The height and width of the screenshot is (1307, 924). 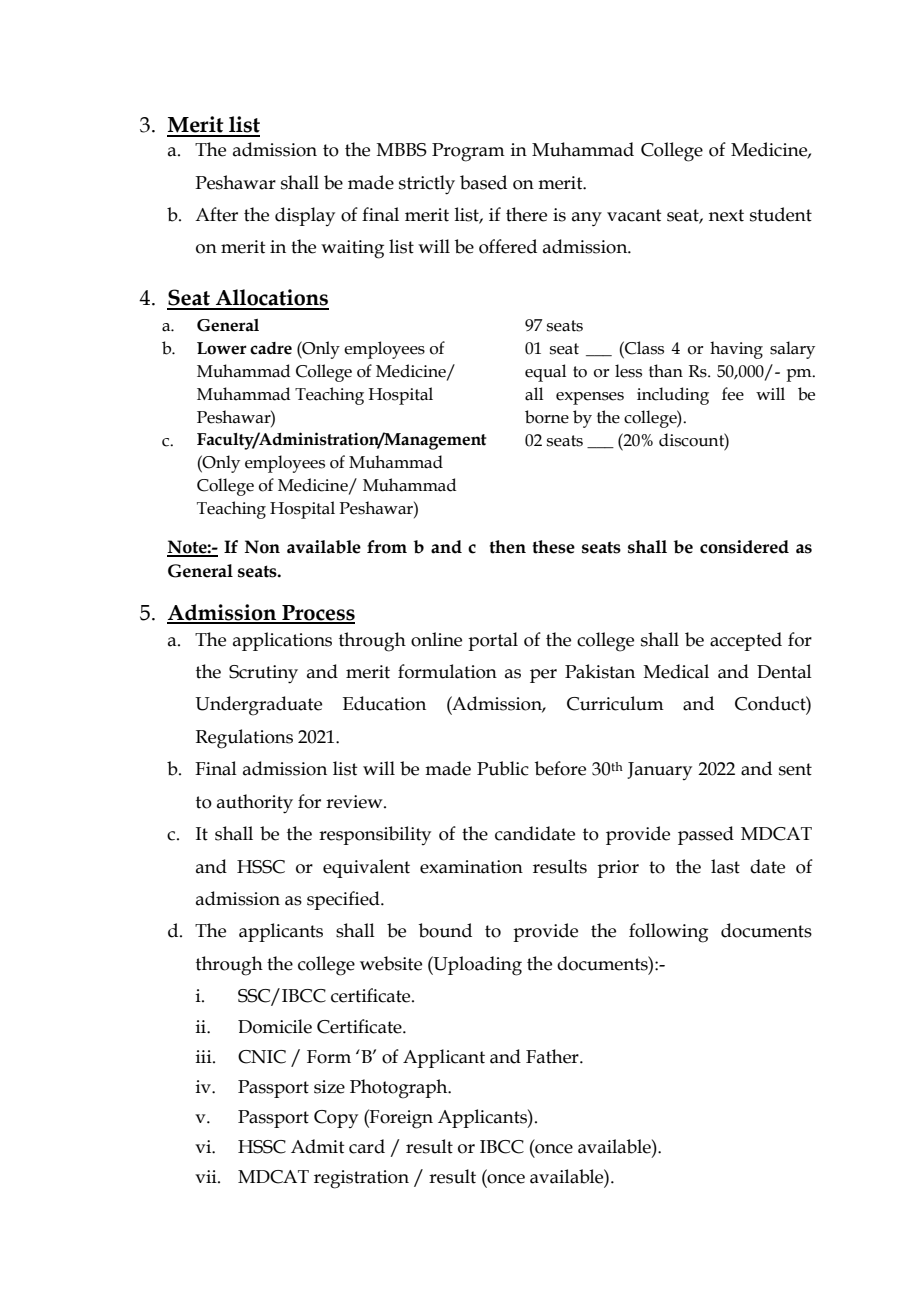 I want to click on Father, so click(x=553, y=1056).
